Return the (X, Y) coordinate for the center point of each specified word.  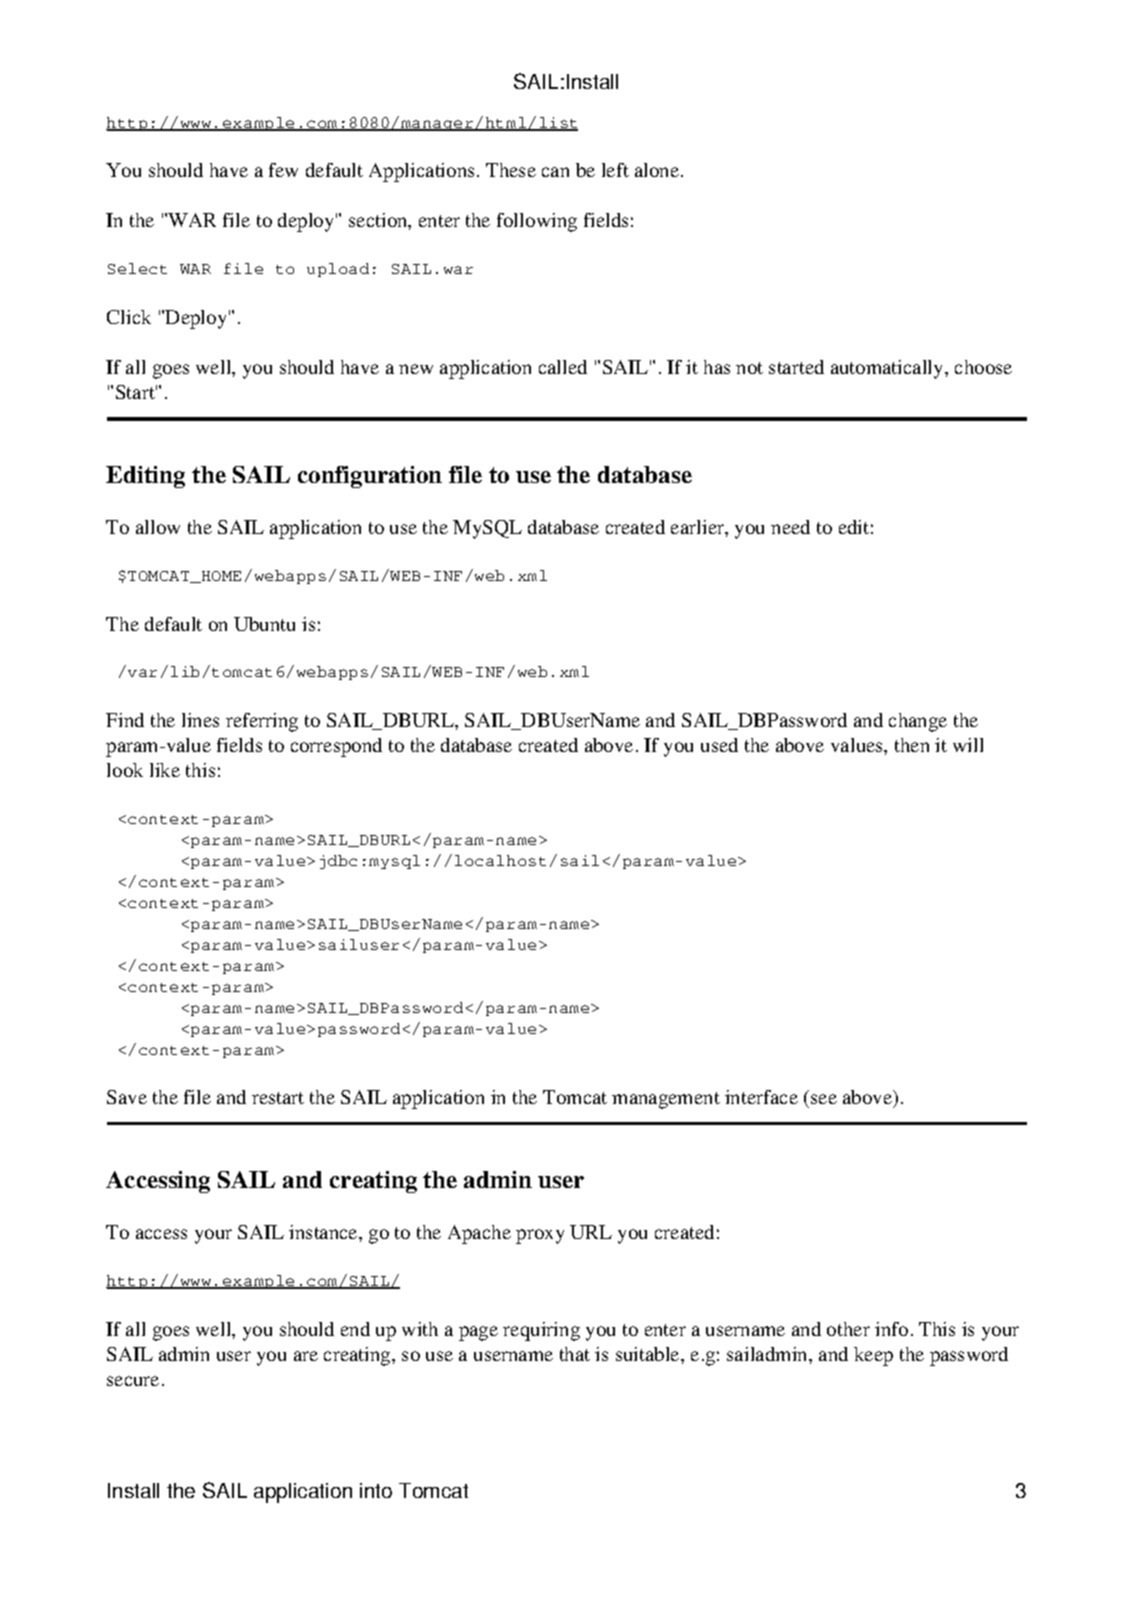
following (537, 222)
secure (133, 1381)
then (912, 745)
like (165, 770)
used (719, 745)
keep (873, 1356)
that (575, 1354)
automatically (888, 369)
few (283, 170)
